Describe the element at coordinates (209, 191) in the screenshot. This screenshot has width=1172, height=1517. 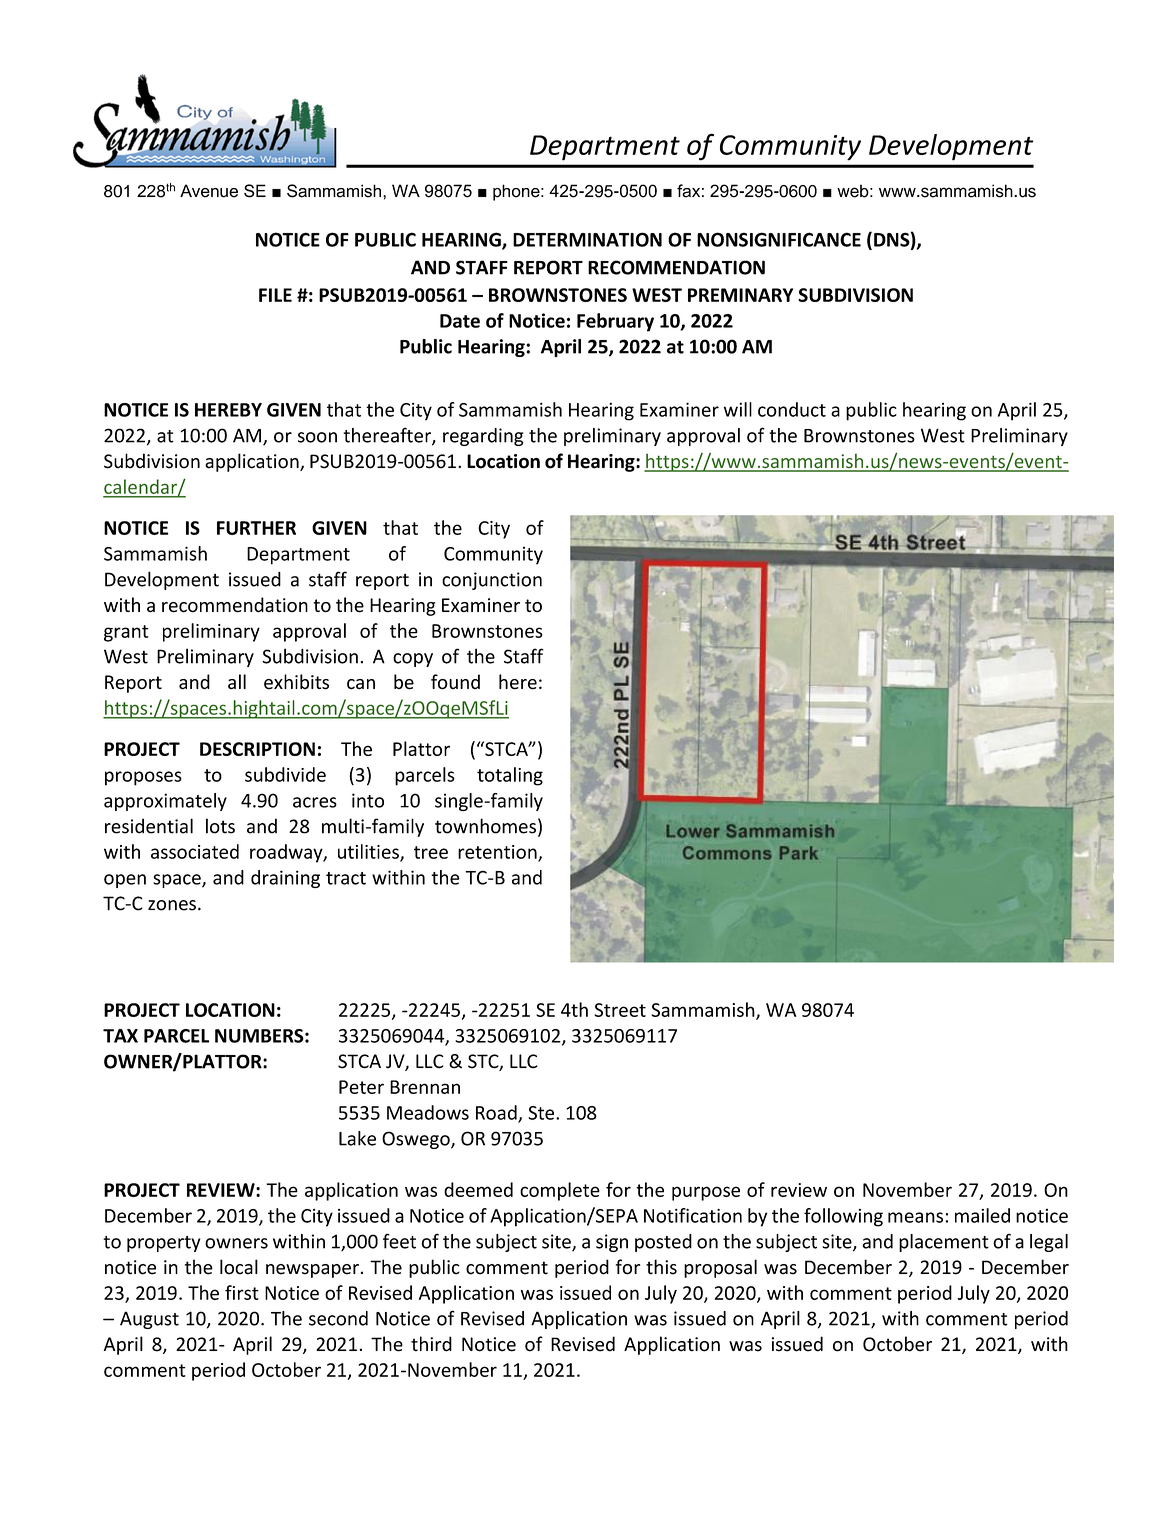
I see `Avenue` at that location.
